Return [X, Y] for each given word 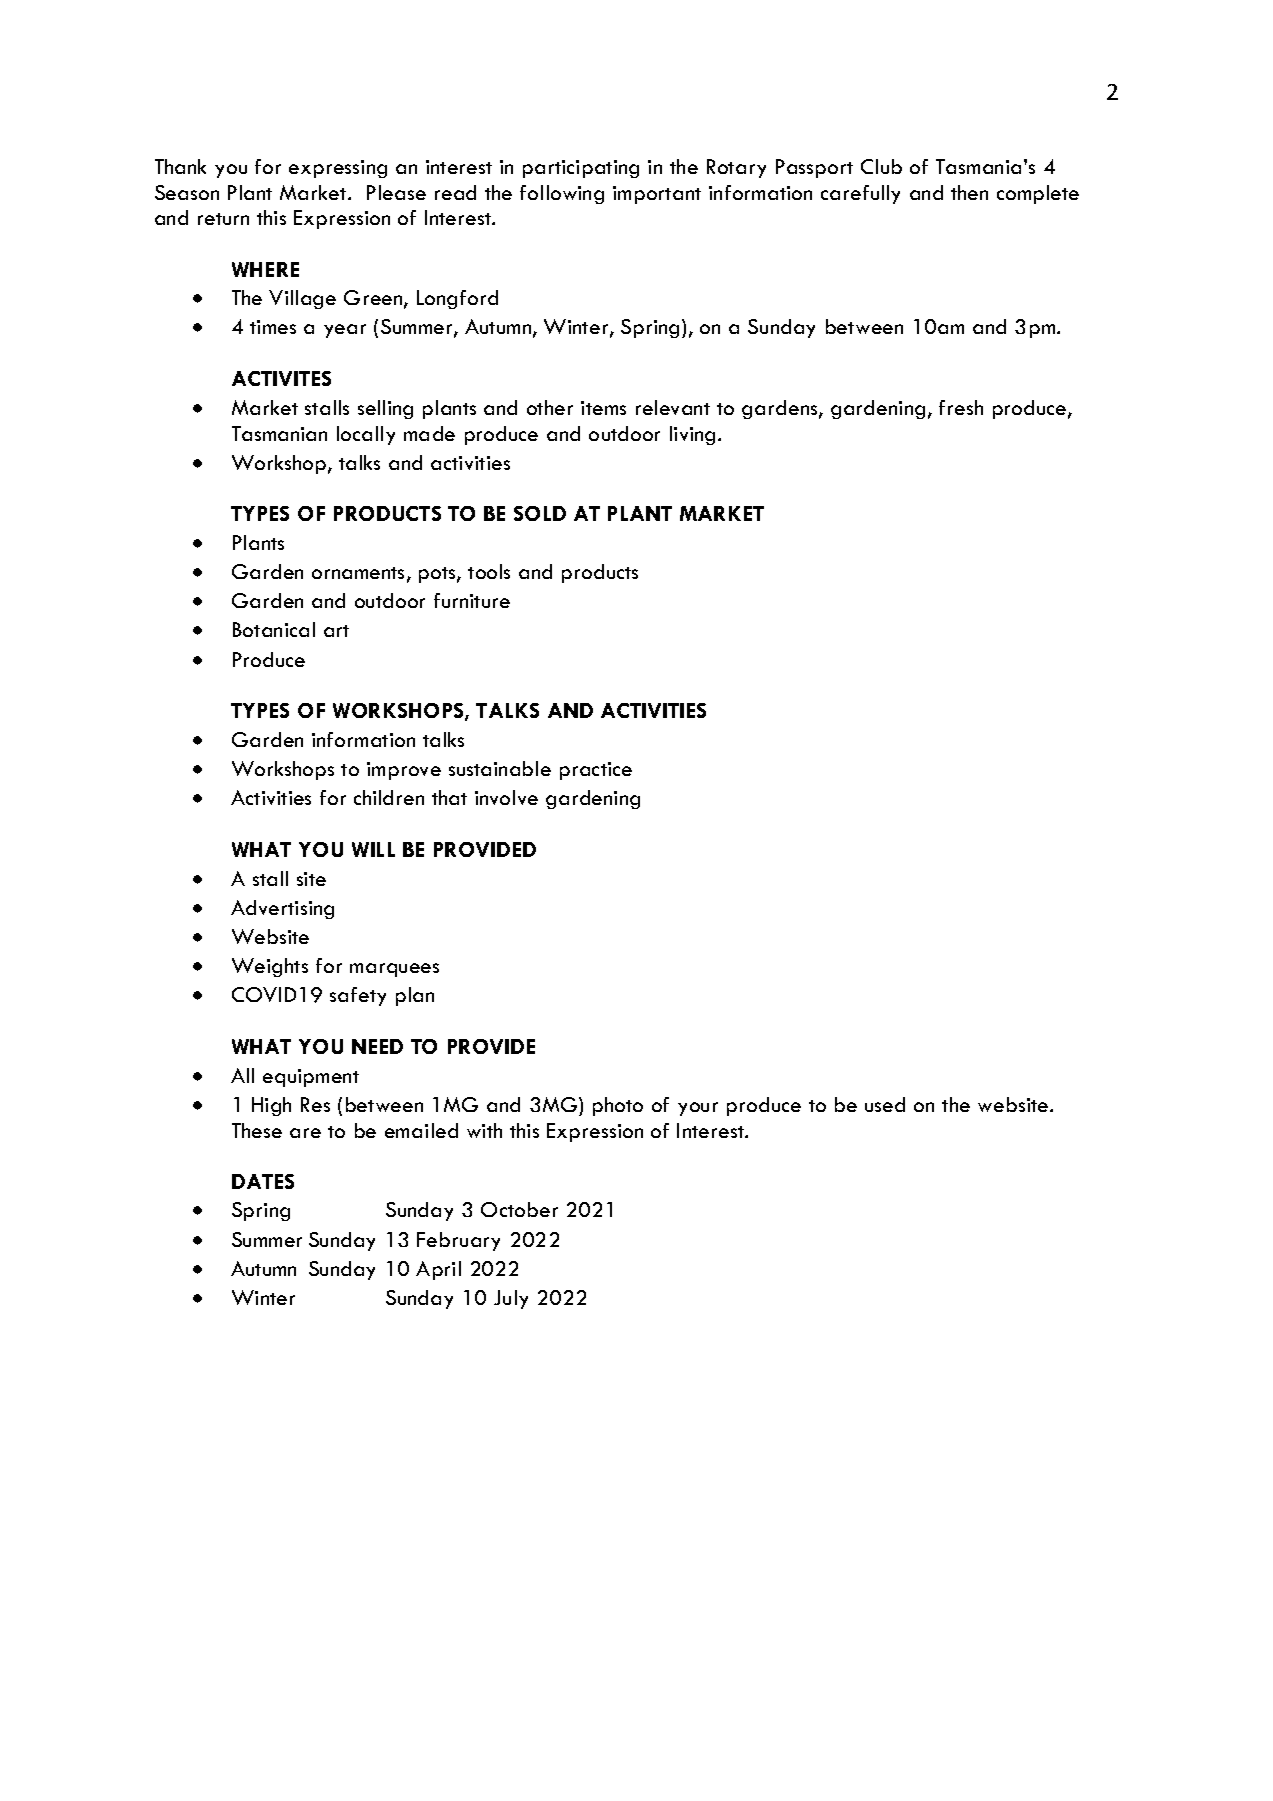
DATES [263, 1181]
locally [366, 435]
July [511, 1299]
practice [596, 771]
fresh [961, 407]
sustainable [500, 768]
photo [618, 1106]
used [885, 1104]
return [223, 219]
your [698, 1109]
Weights [270, 967]
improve [404, 771]
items [603, 408]
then [969, 192]
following [562, 194]
